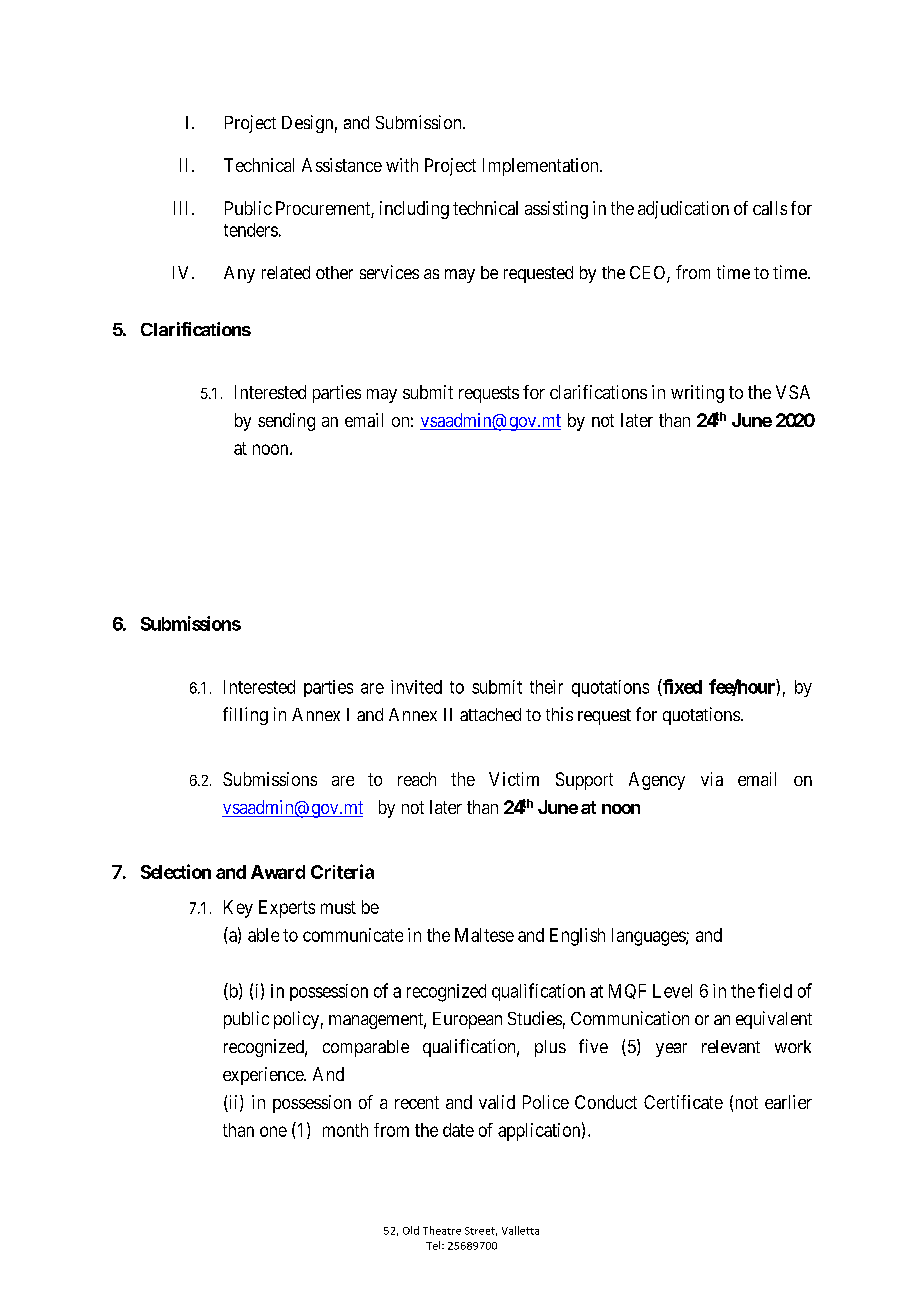 This page has height=1308, width=924. Describe the element at coordinates (712, 779) in the page. I see `via` at that location.
